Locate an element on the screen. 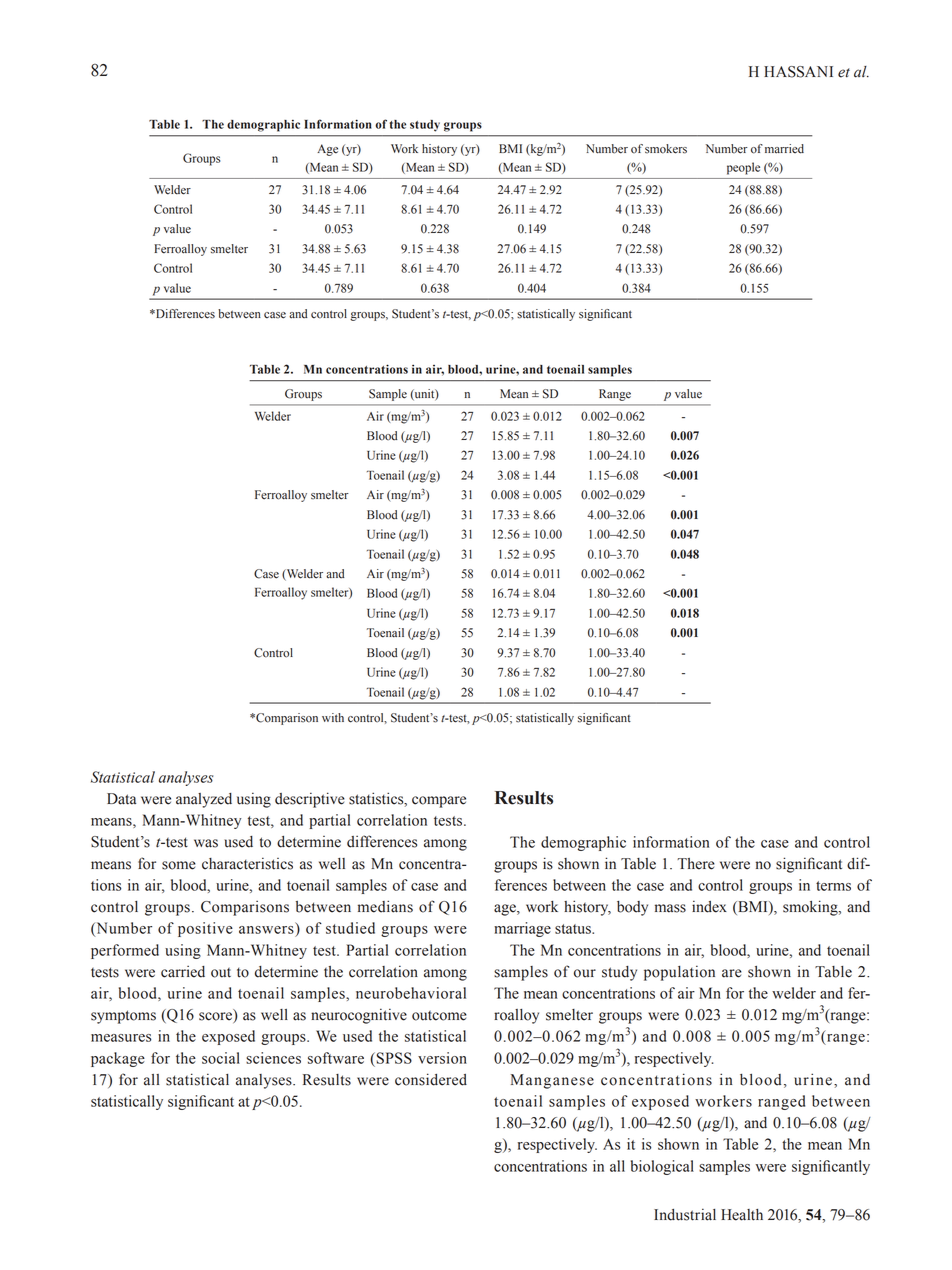  was is located at coordinates (206, 843).
